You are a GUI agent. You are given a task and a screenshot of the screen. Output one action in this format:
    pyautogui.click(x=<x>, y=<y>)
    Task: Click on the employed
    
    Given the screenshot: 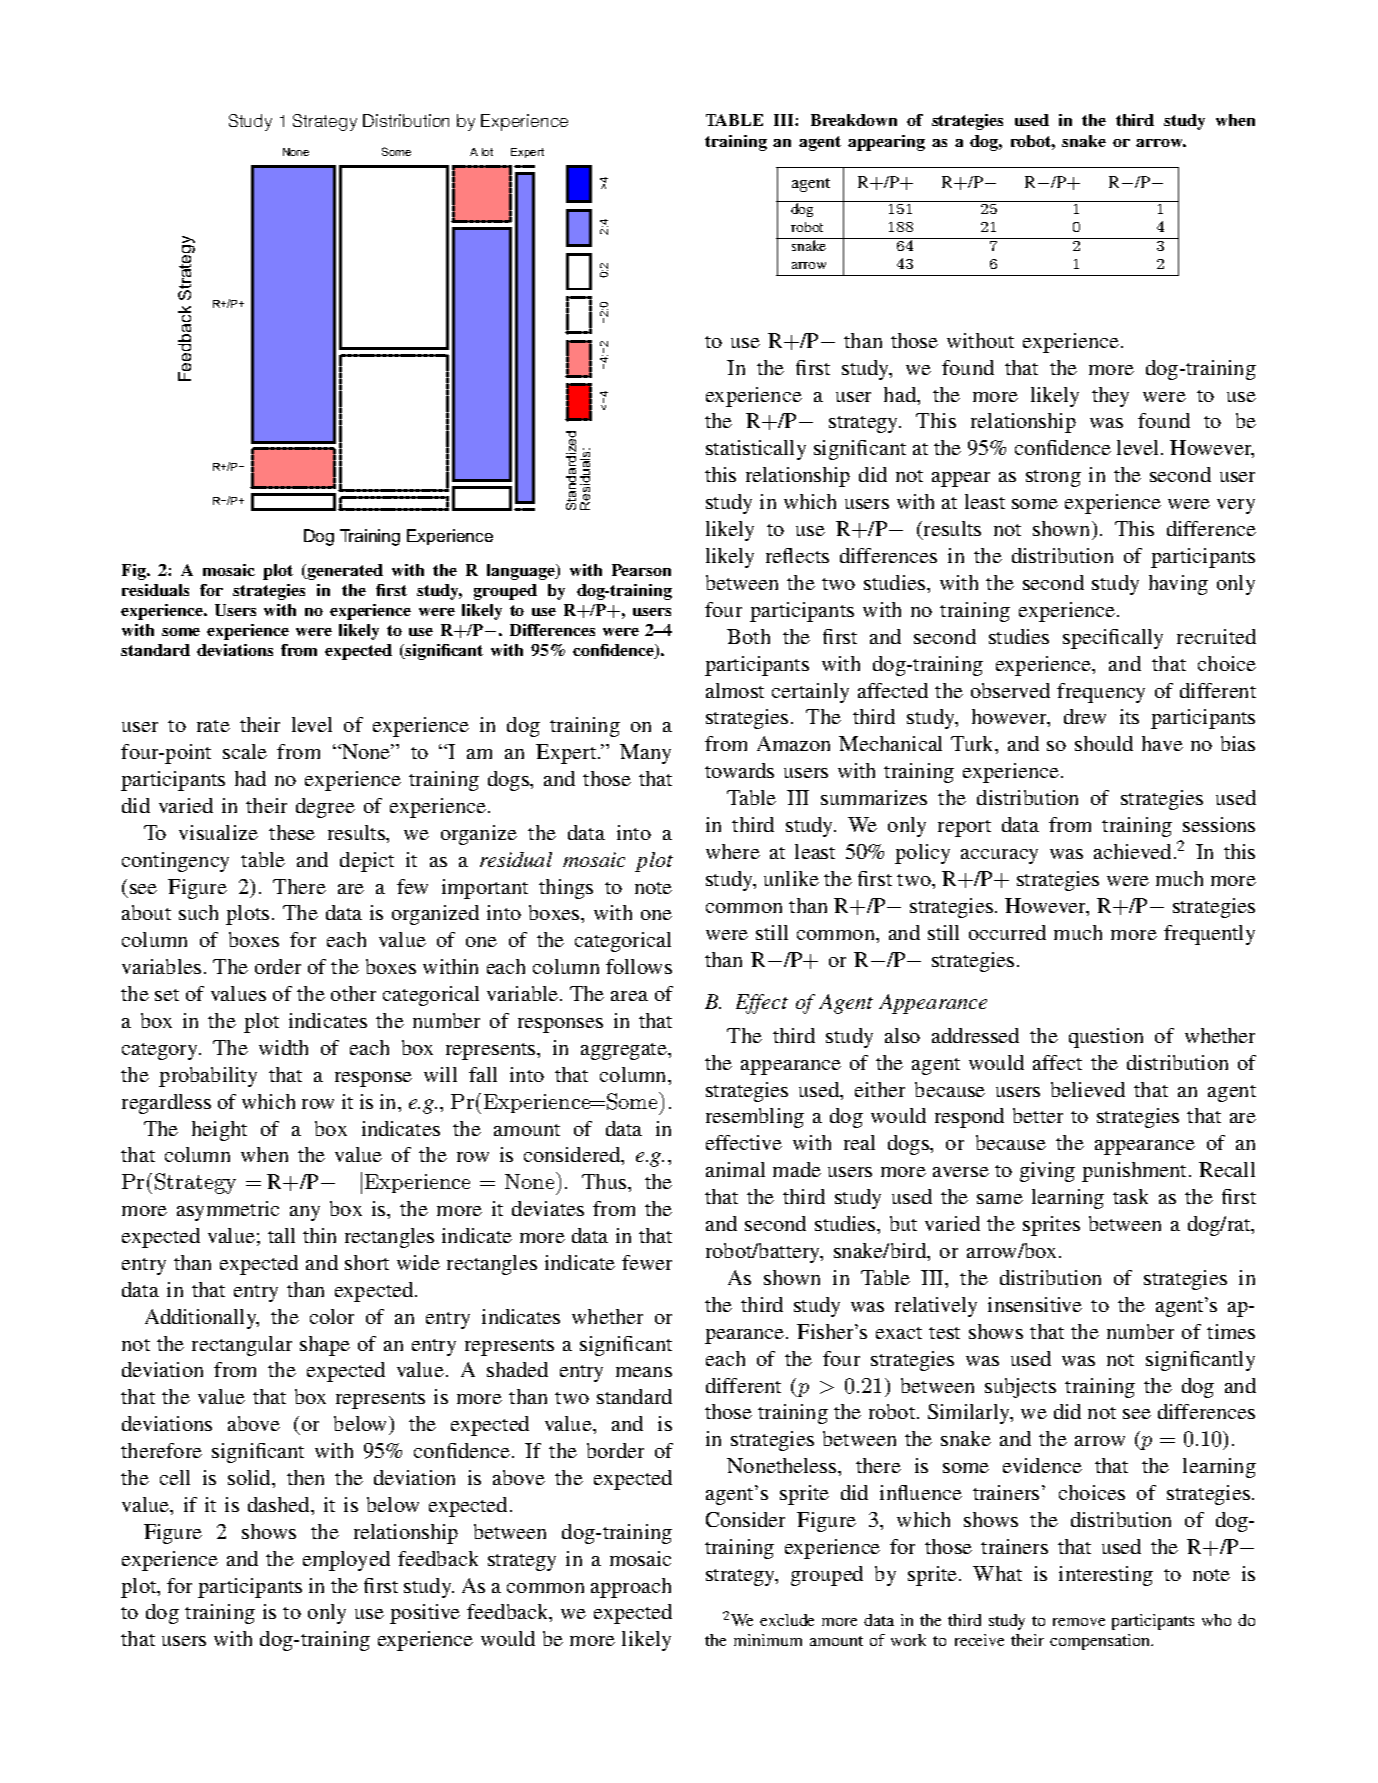 What is the action you would take?
    pyautogui.click(x=346, y=1561)
